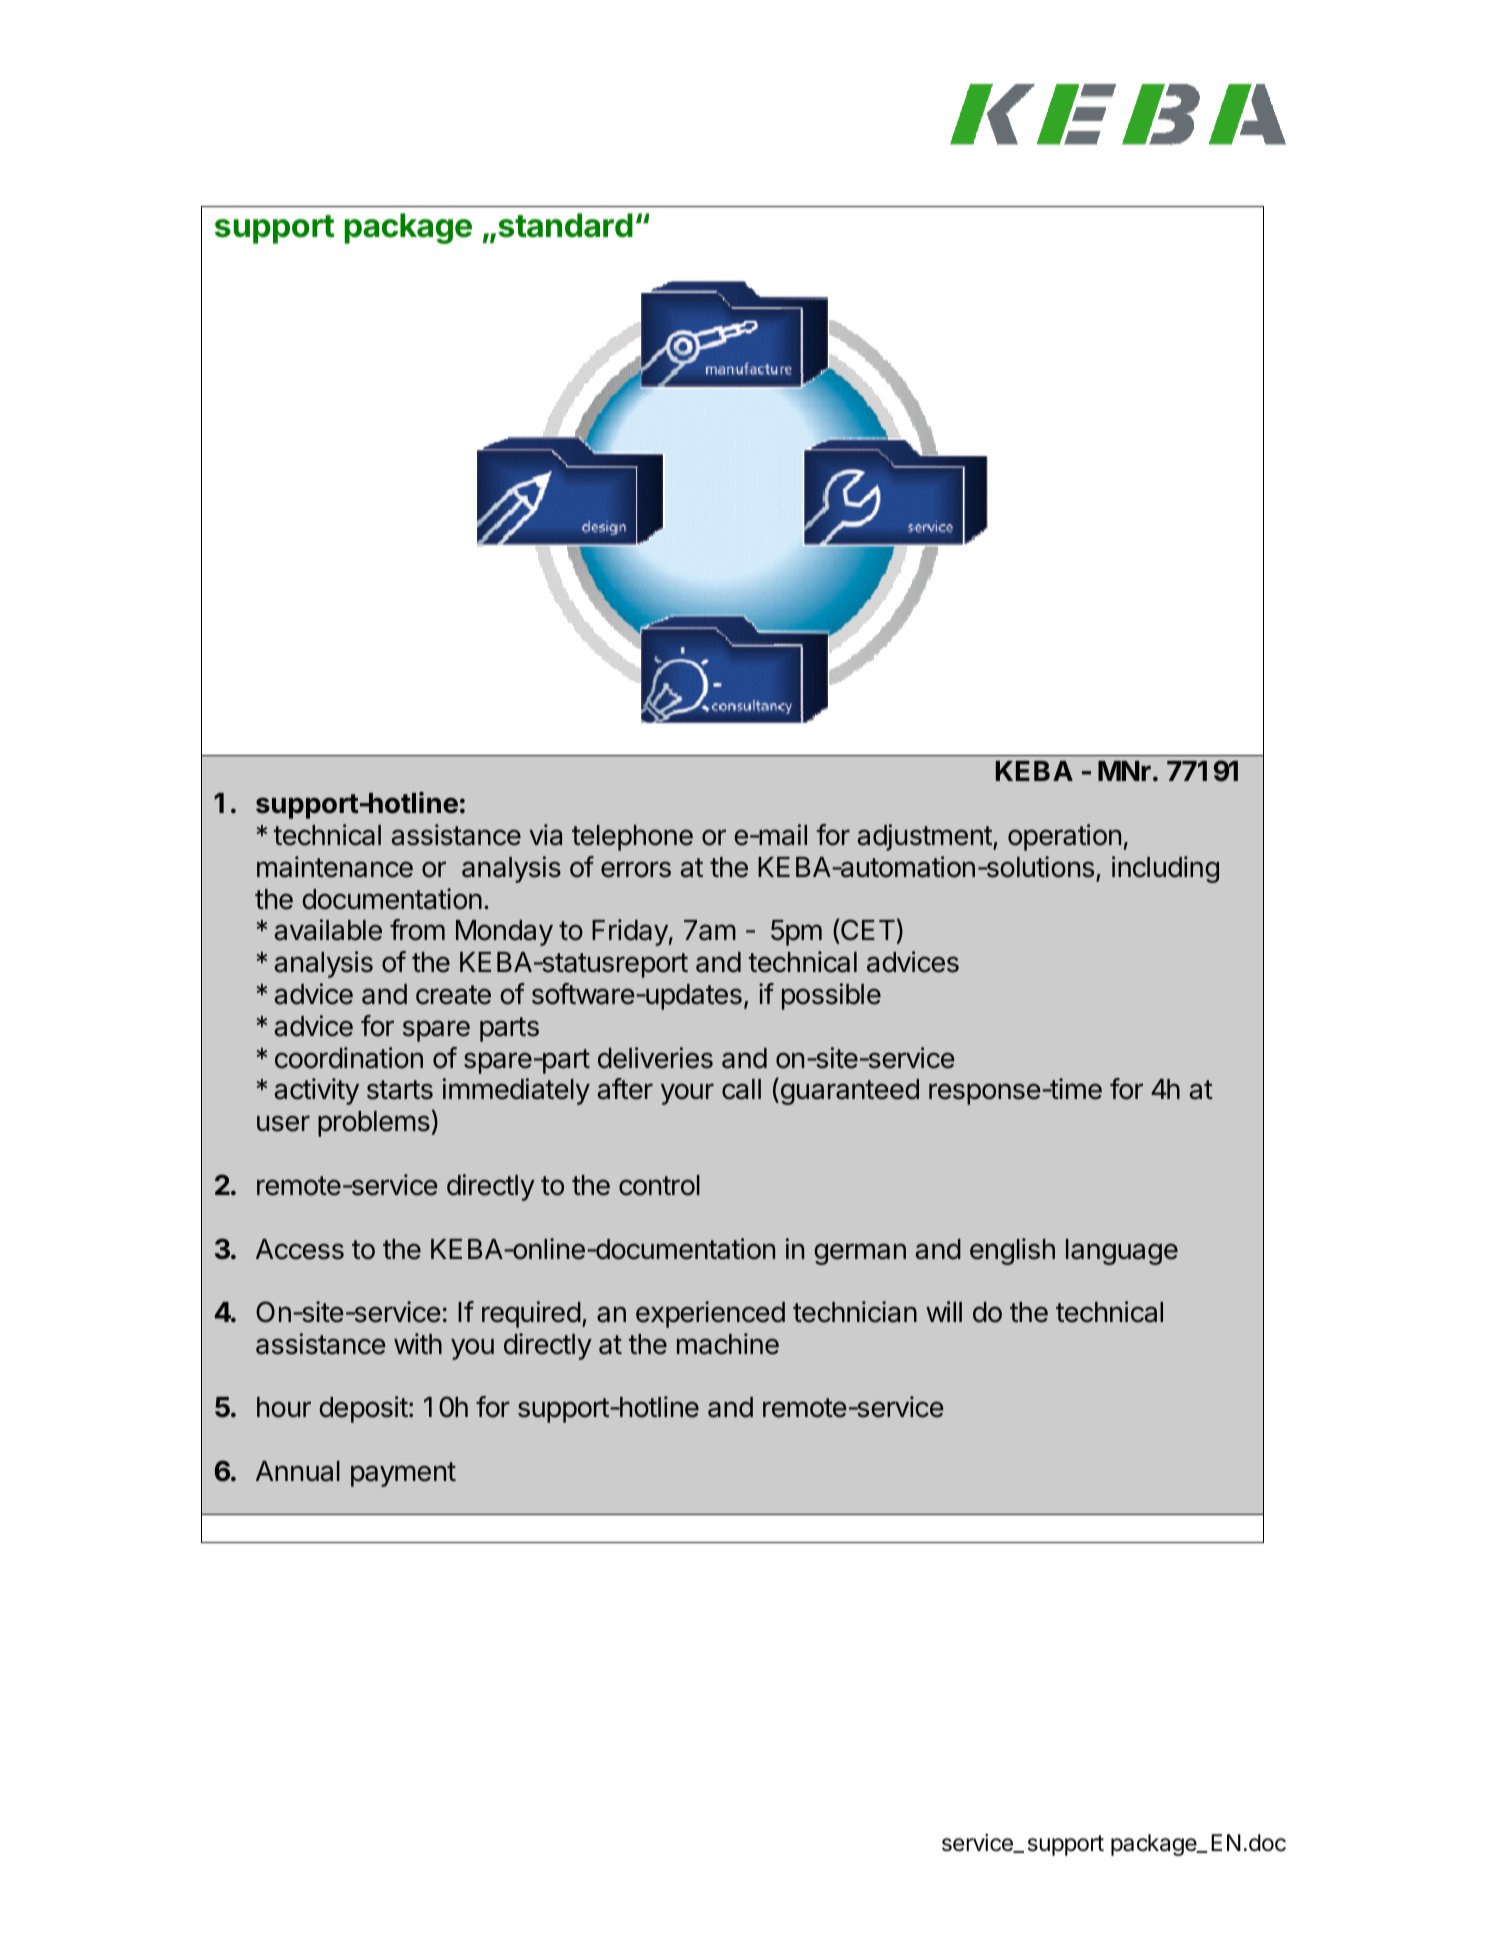  What do you see at coordinates (924, 837) in the screenshot?
I see `adjustment` at bounding box center [924, 837].
